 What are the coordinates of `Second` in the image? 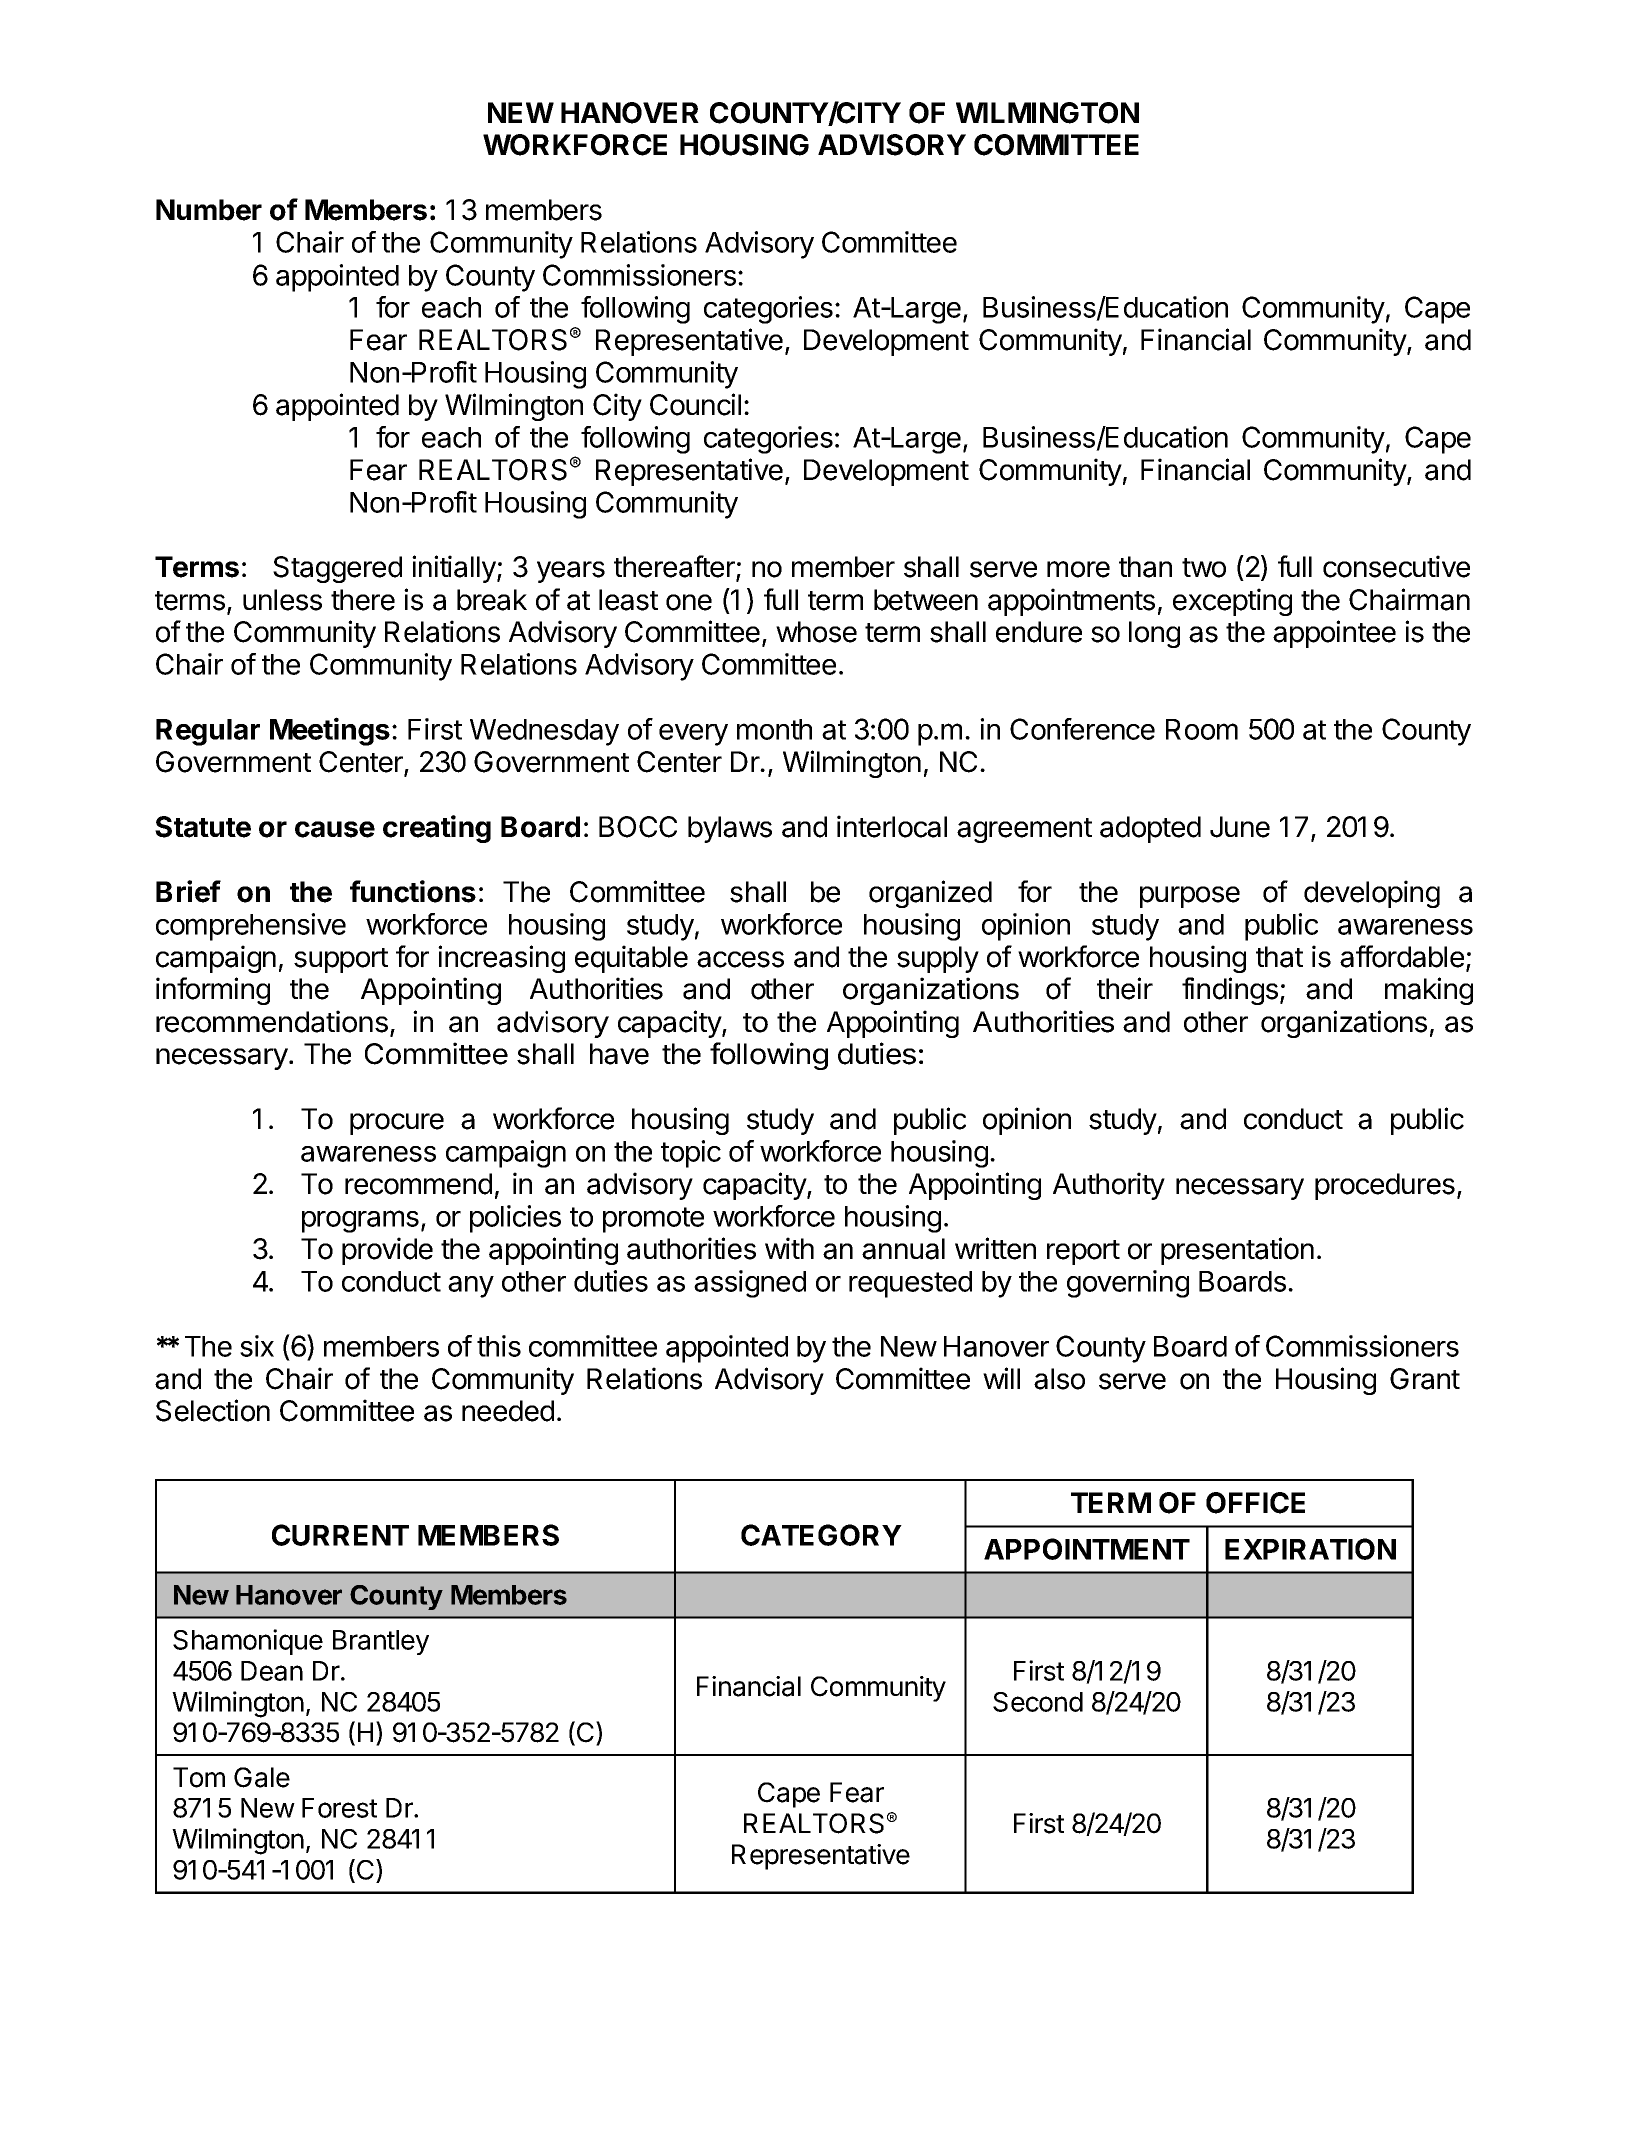 It's located at (1038, 1702).
